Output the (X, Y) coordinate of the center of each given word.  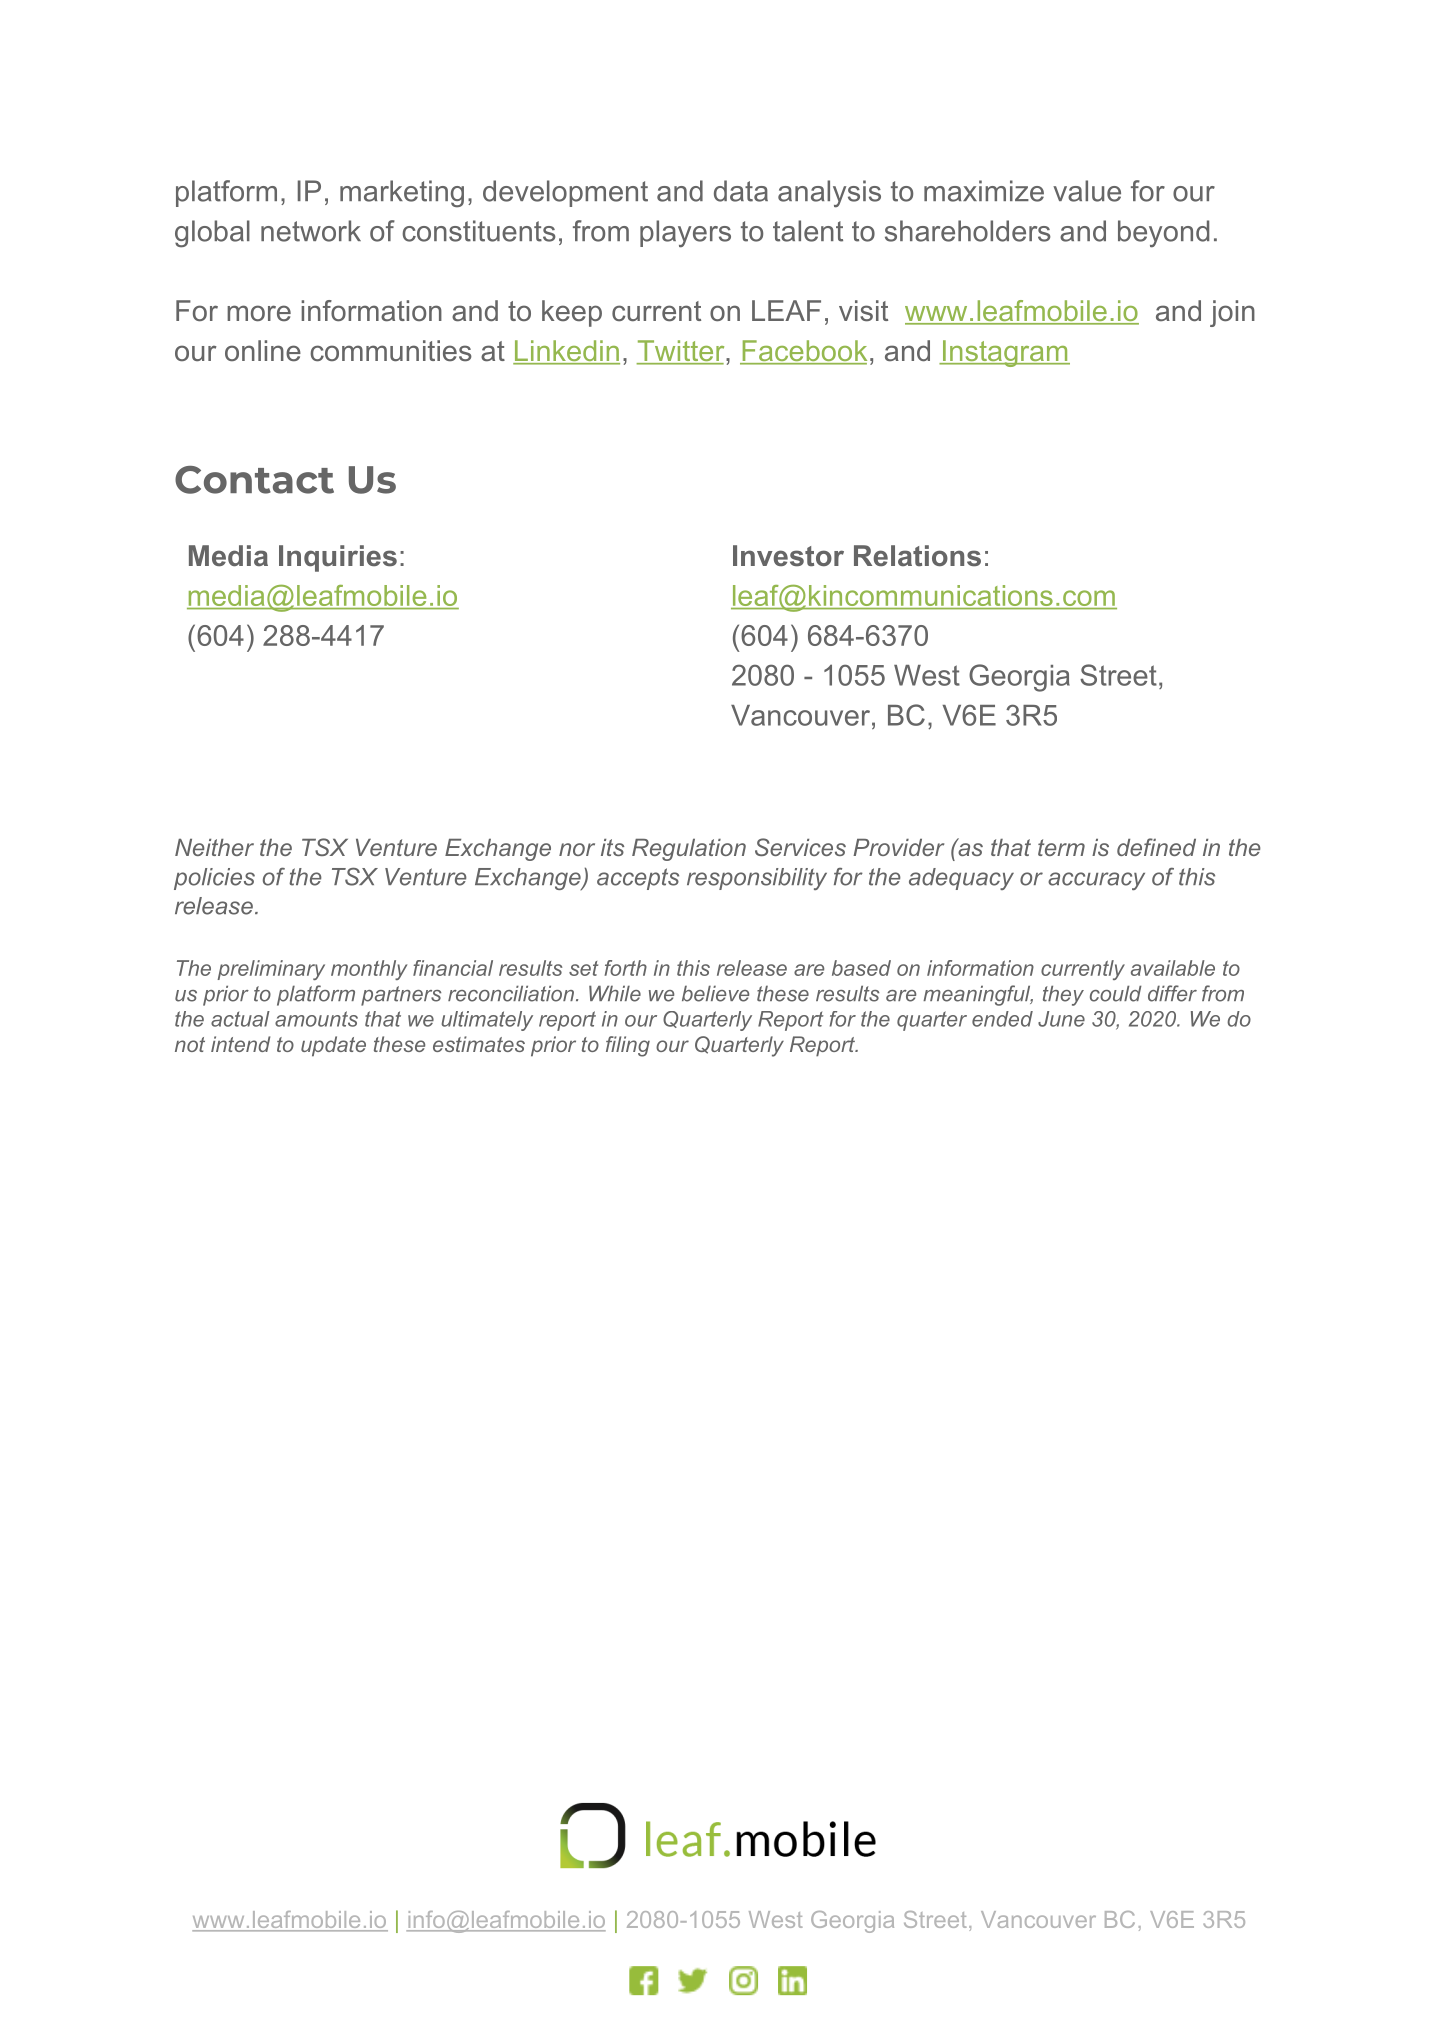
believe (715, 993)
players (685, 234)
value (1087, 191)
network (311, 231)
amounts (316, 1019)
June (1061, 1019)
